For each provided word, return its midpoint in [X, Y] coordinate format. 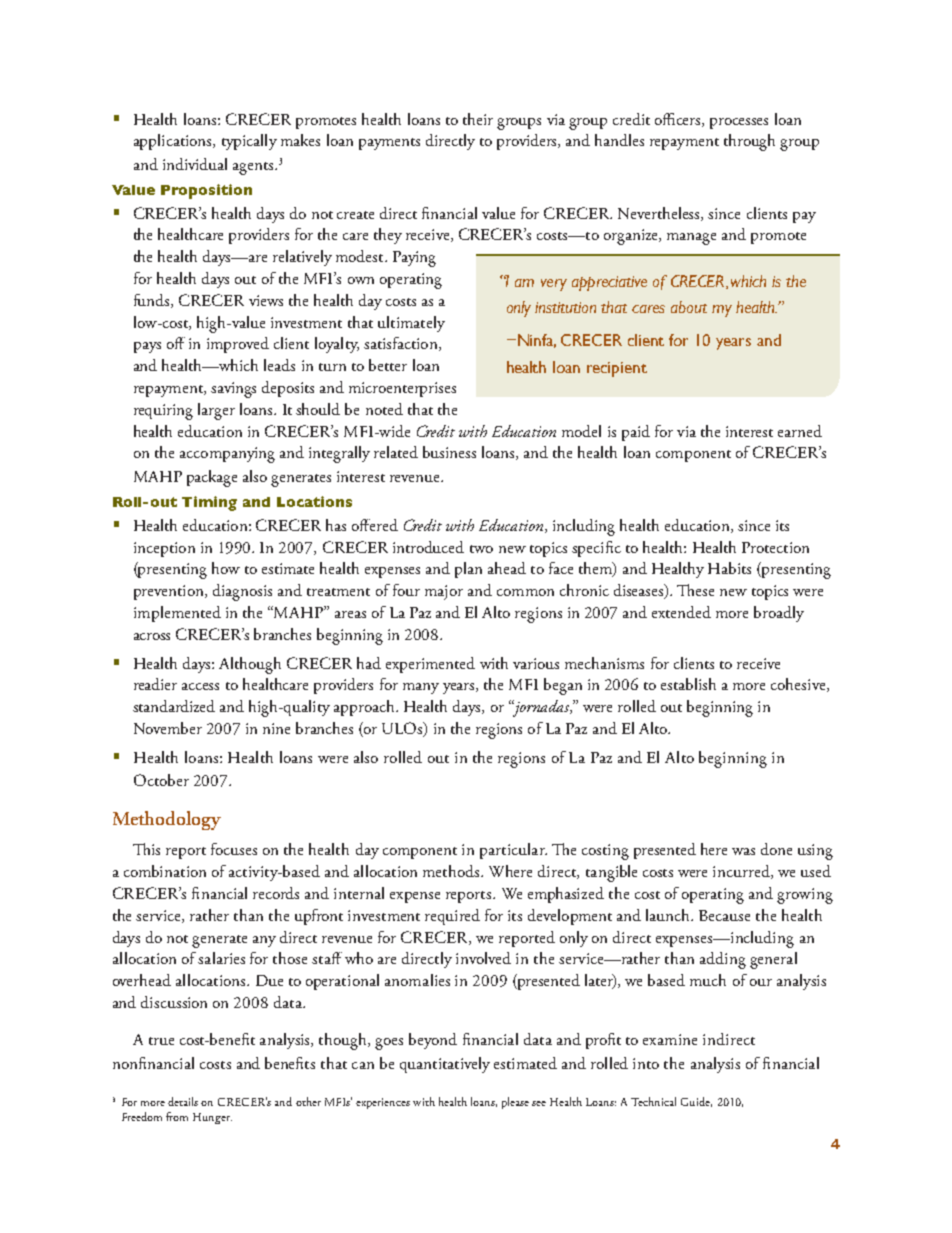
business [449, 452]
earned [800, 431]
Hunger [212, 1118]
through [749, 142]
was [743, 851]
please [515, 1103]
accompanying [227, 455]
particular [513, 851]
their [478, 119]
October [161, 780]
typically [249, 142]
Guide [696, 1102]
